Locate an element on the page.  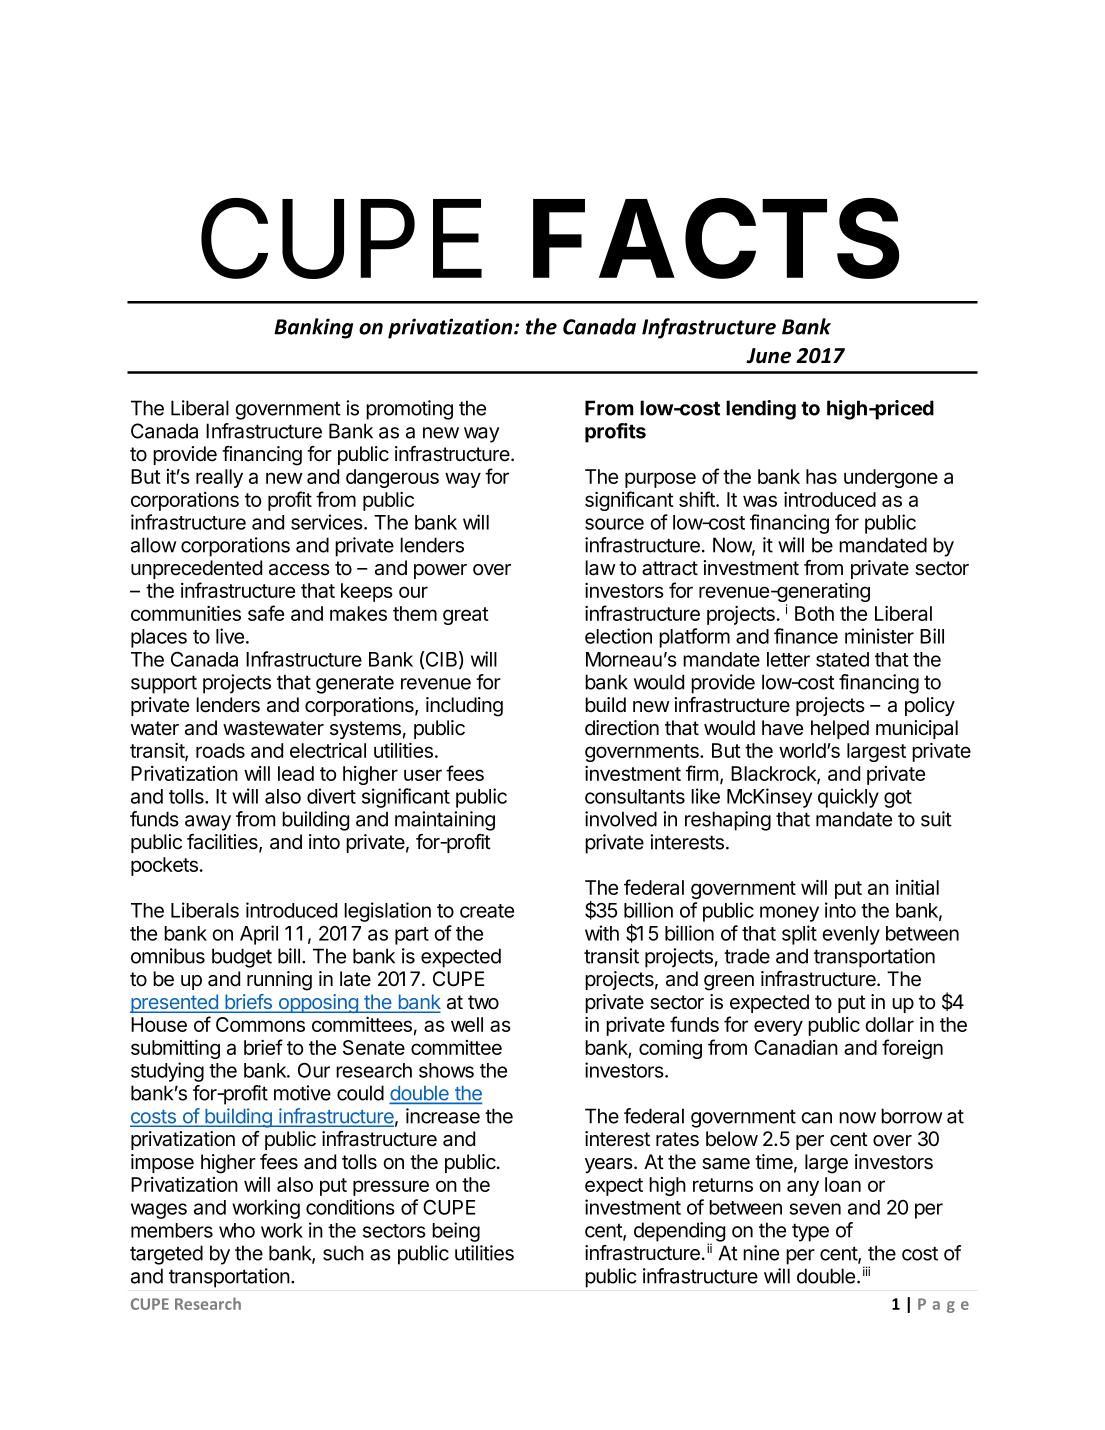
safe is located at coordinates (266, 613).
